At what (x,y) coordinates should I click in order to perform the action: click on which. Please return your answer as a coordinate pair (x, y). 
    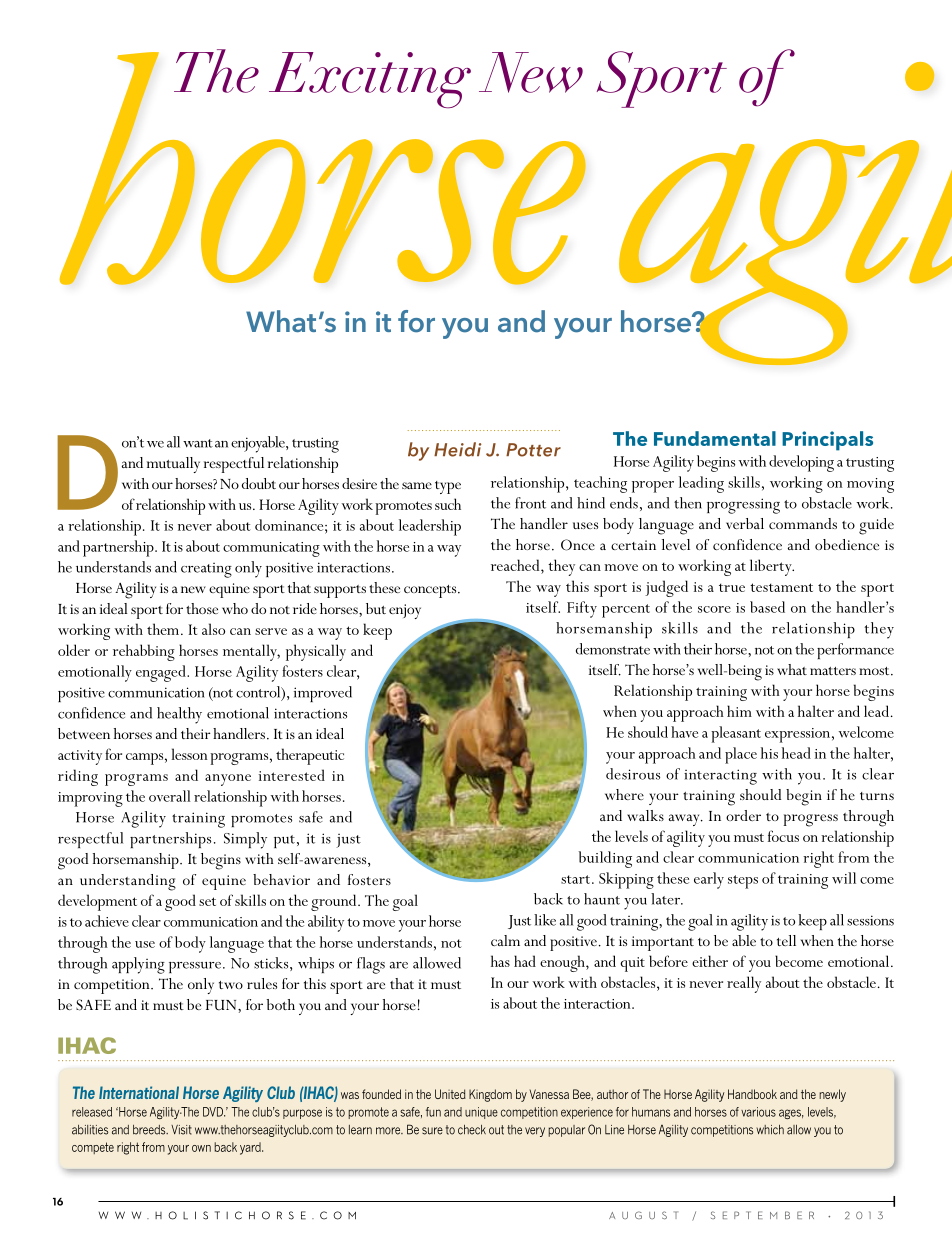
    Looking at the image, I should click on (770, 1130).
